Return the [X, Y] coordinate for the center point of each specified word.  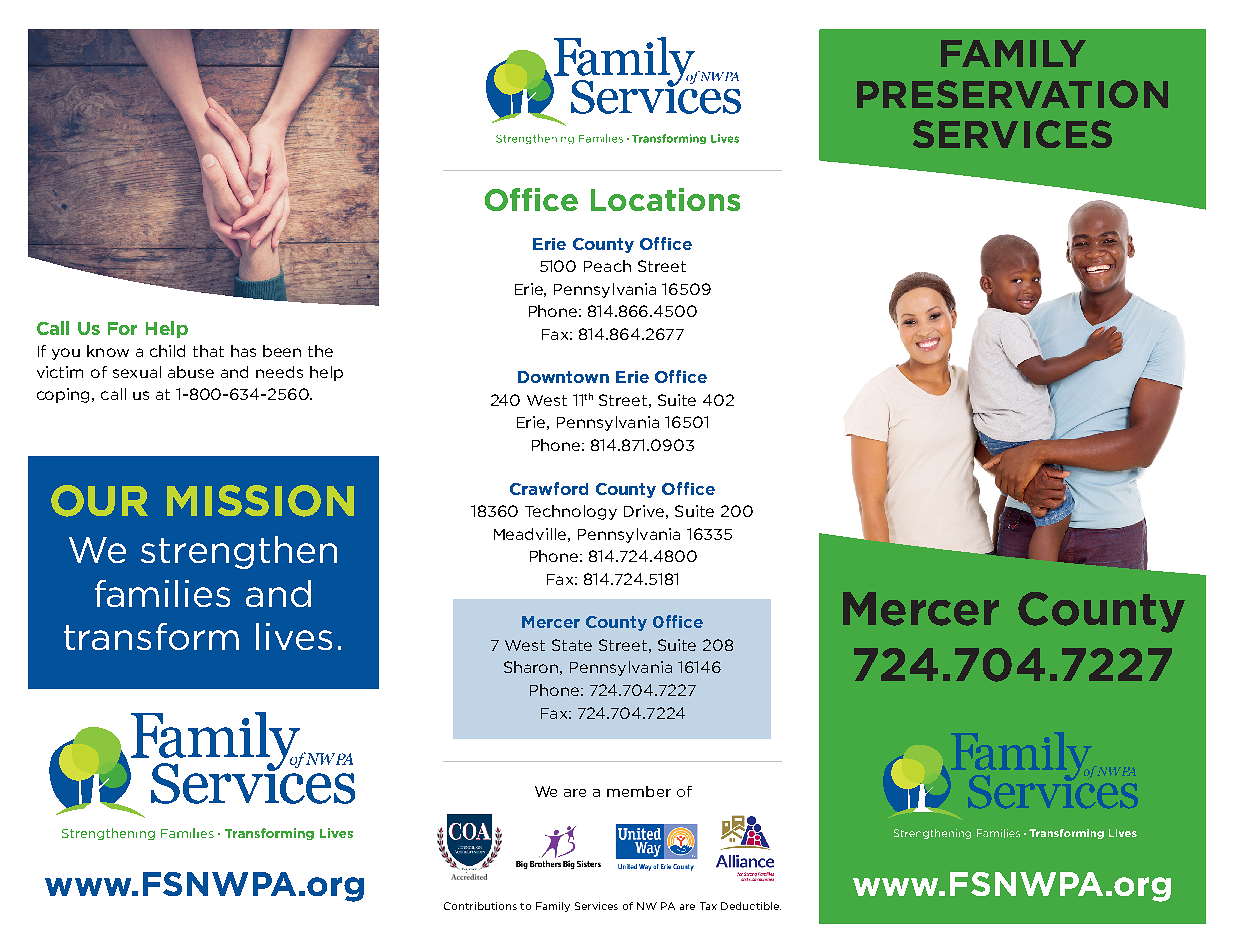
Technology [571, 512]
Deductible [751, 906]
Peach [607, 266]
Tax [708, 906]
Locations [665, 199]
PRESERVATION [1012, 94]
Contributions [480, 906]
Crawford [549, 488]
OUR [99, 501]
